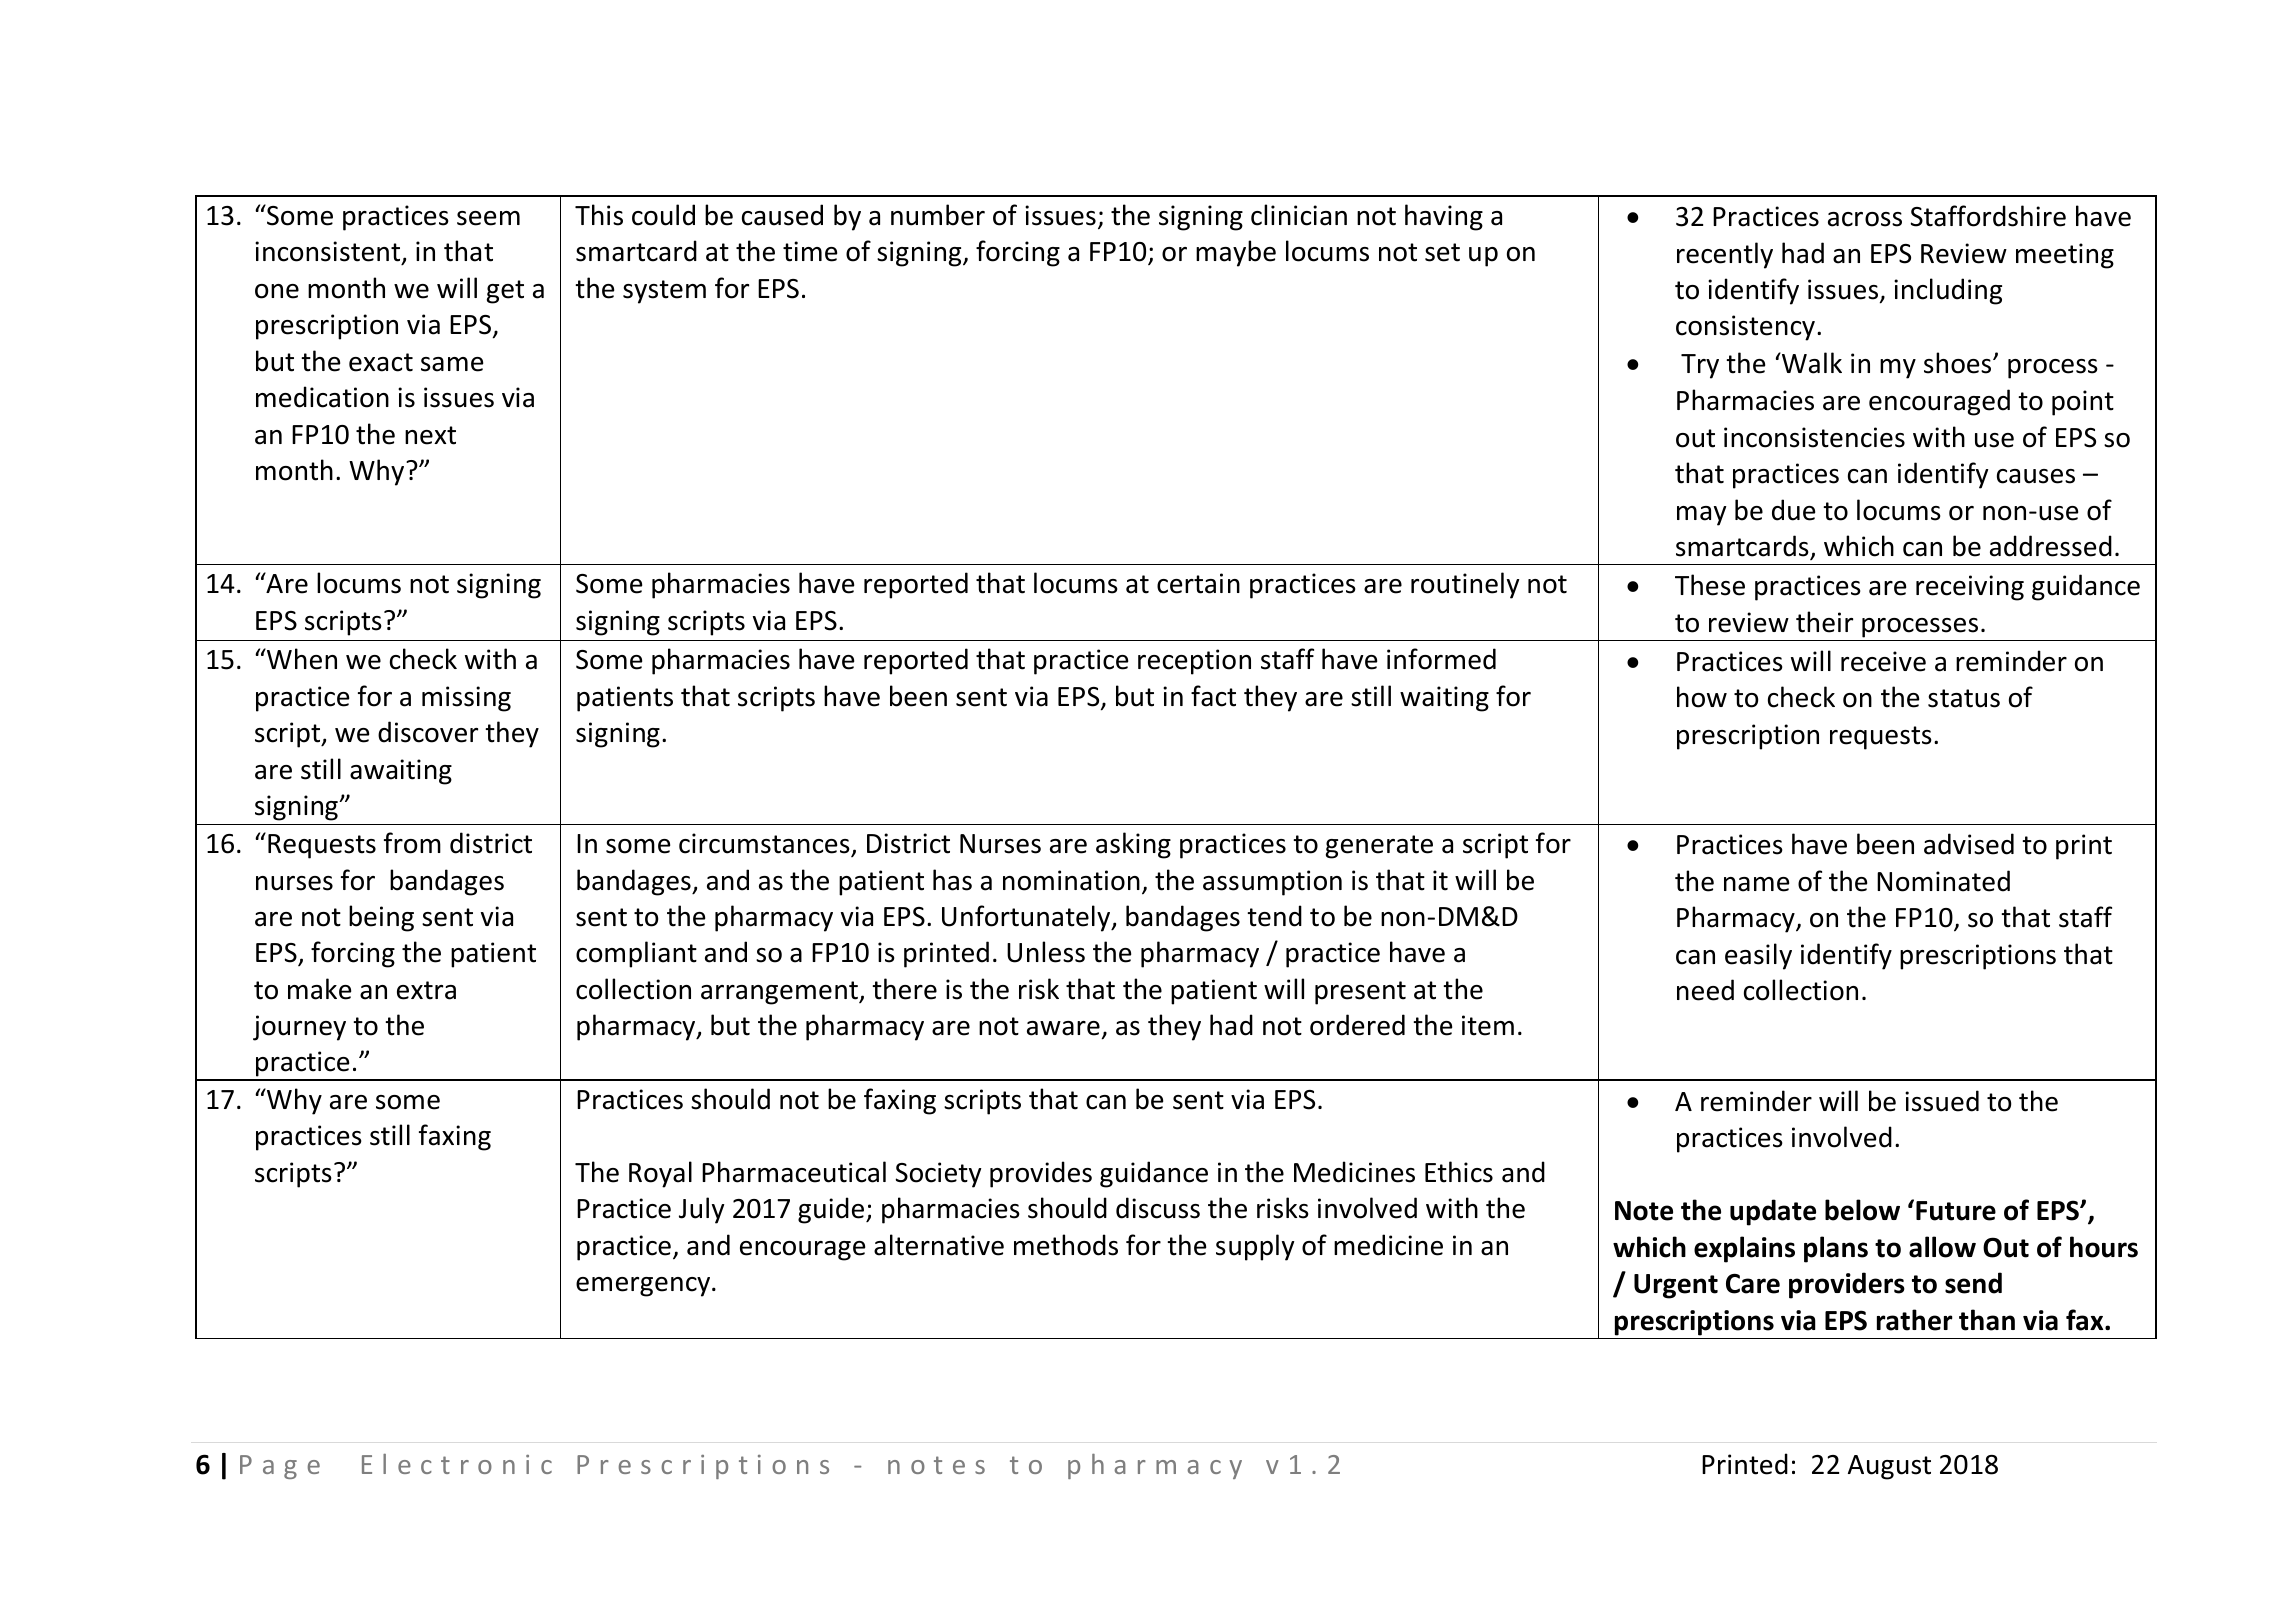 This screenshot has height=1614, width=2283. Describe the element at coordinates (412, 843) in the screenshot. I see `from` at that location.
